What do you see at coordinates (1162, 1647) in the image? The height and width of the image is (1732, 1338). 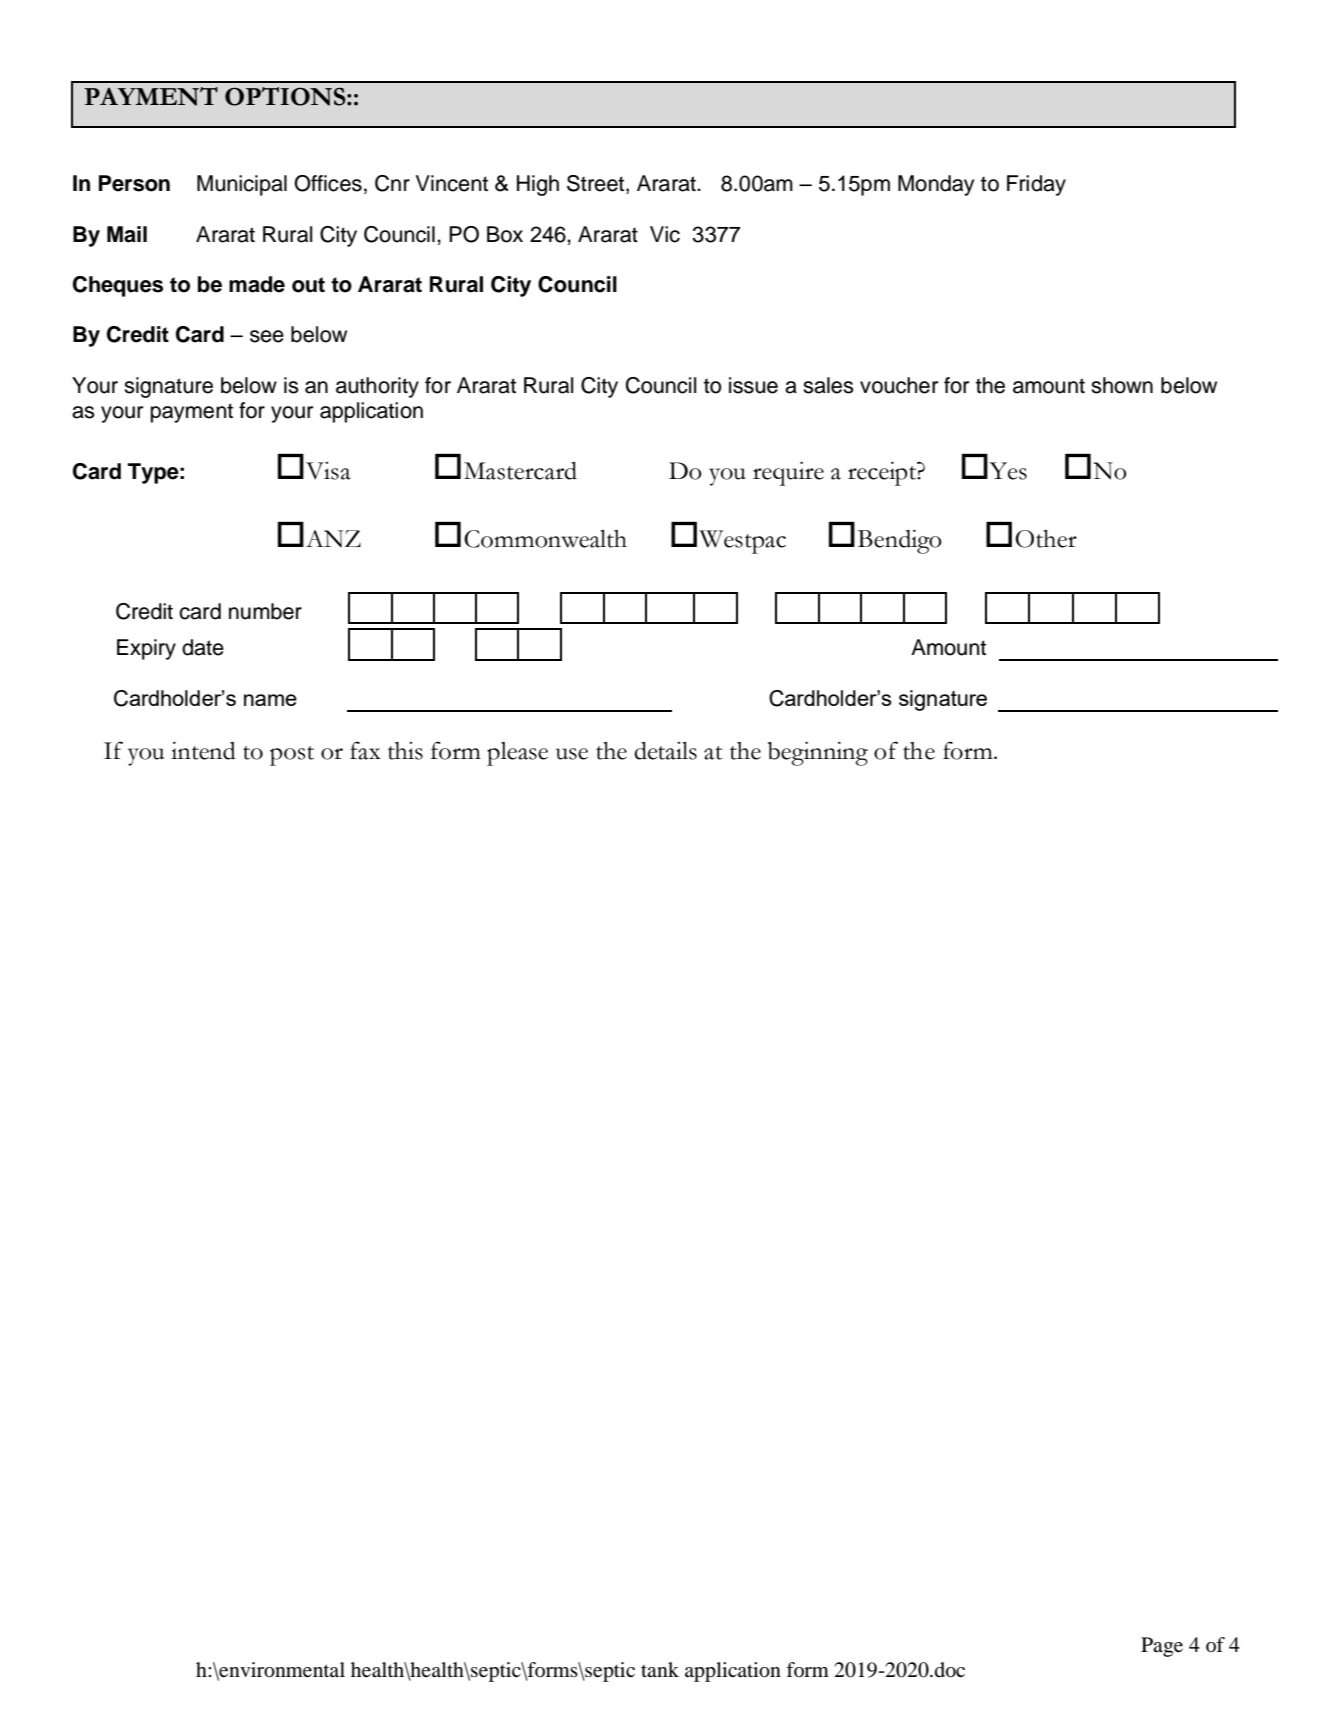 I see `Page` at bounding box center [1162, 1647].
